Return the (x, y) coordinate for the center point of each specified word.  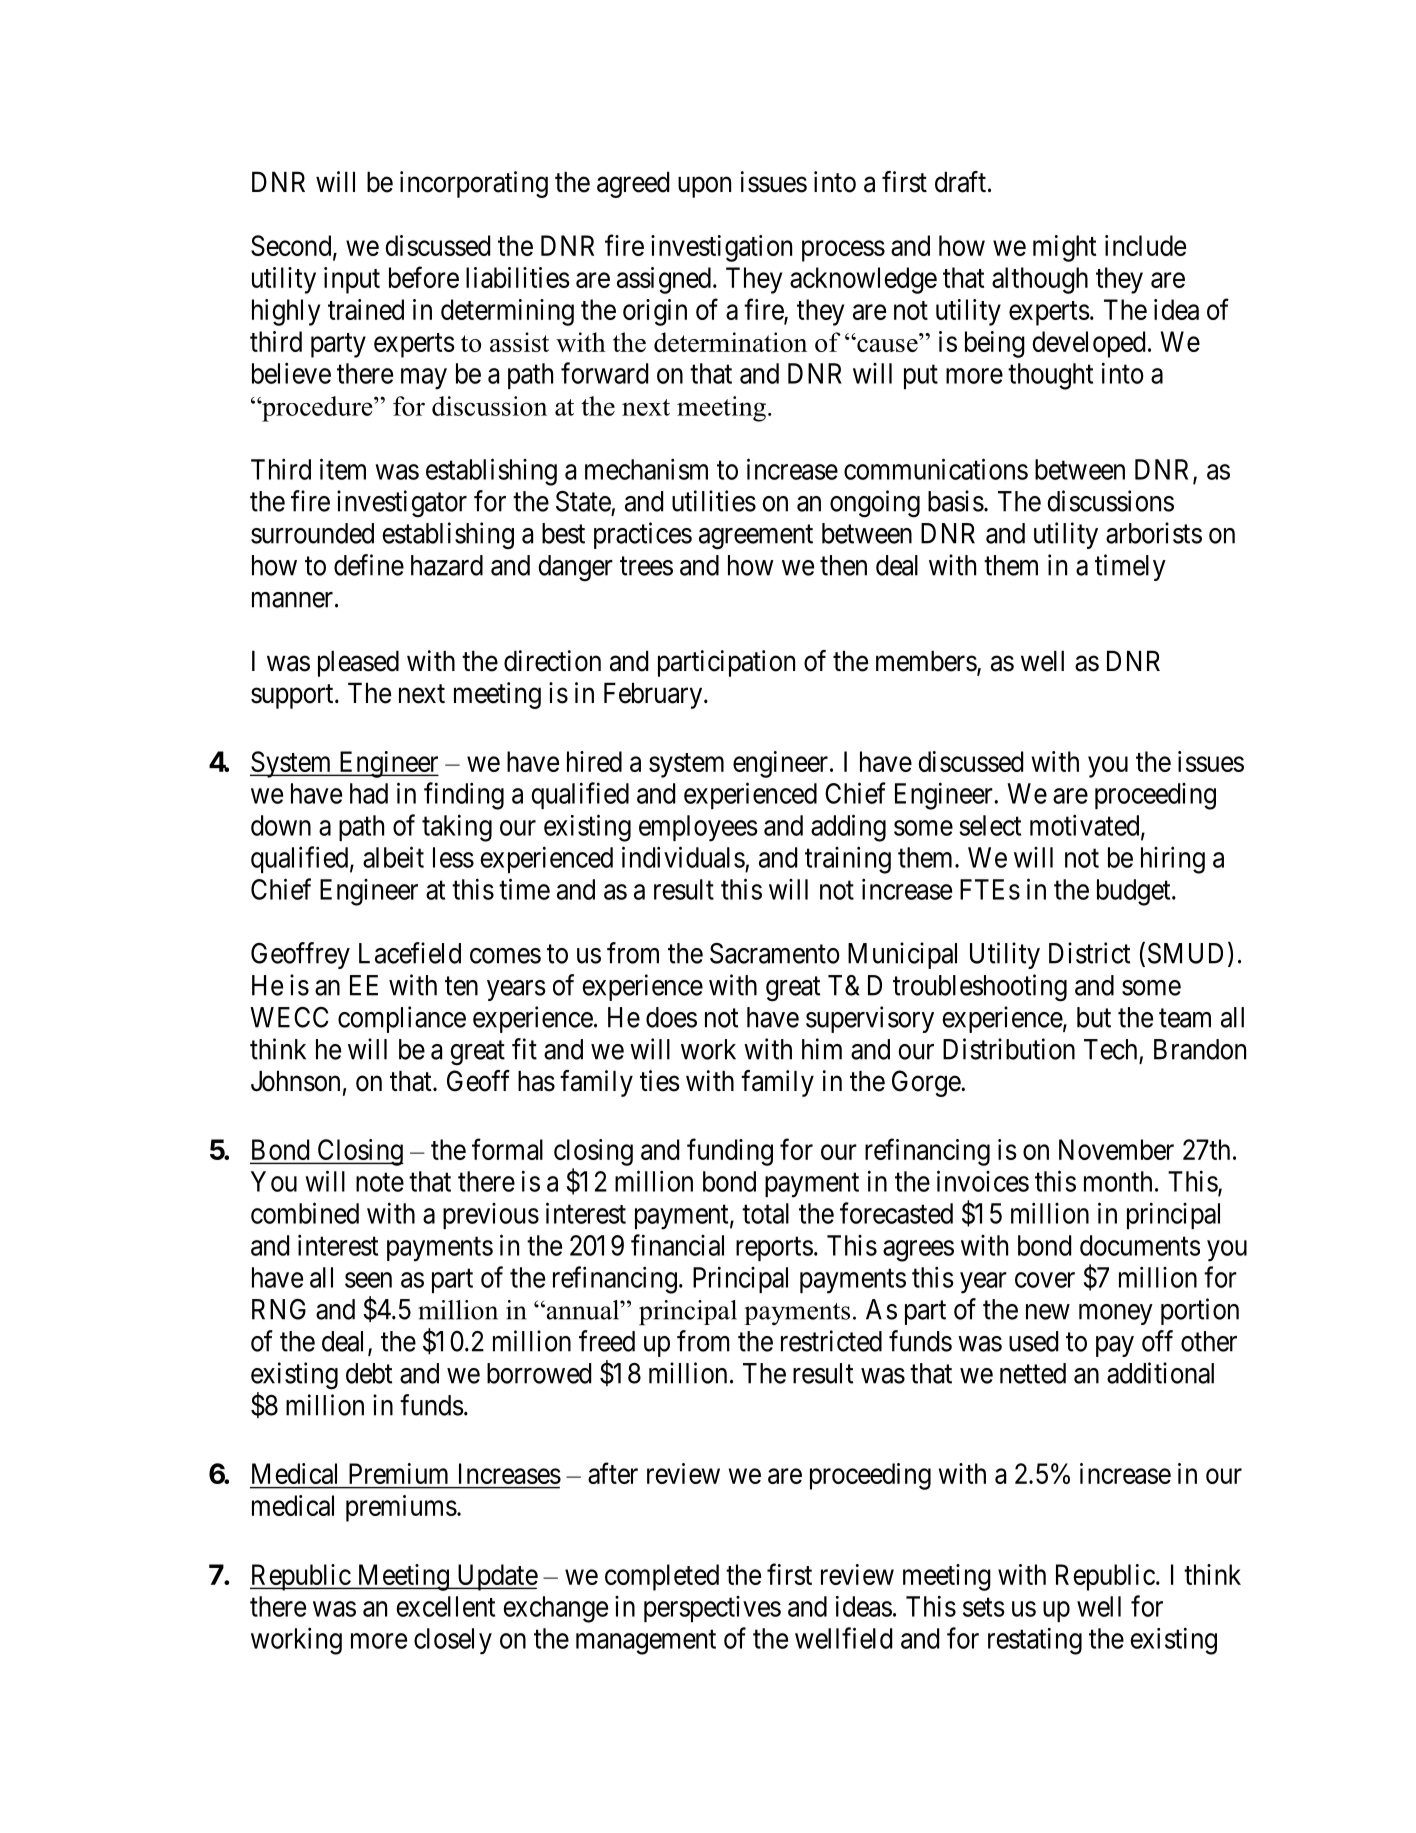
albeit (393, 857)
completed (662, 1577)
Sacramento (775, 953)
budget (1135, 892)
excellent (446, 1606)
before (424, 277)
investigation (721, 248)
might (1064, 248)
